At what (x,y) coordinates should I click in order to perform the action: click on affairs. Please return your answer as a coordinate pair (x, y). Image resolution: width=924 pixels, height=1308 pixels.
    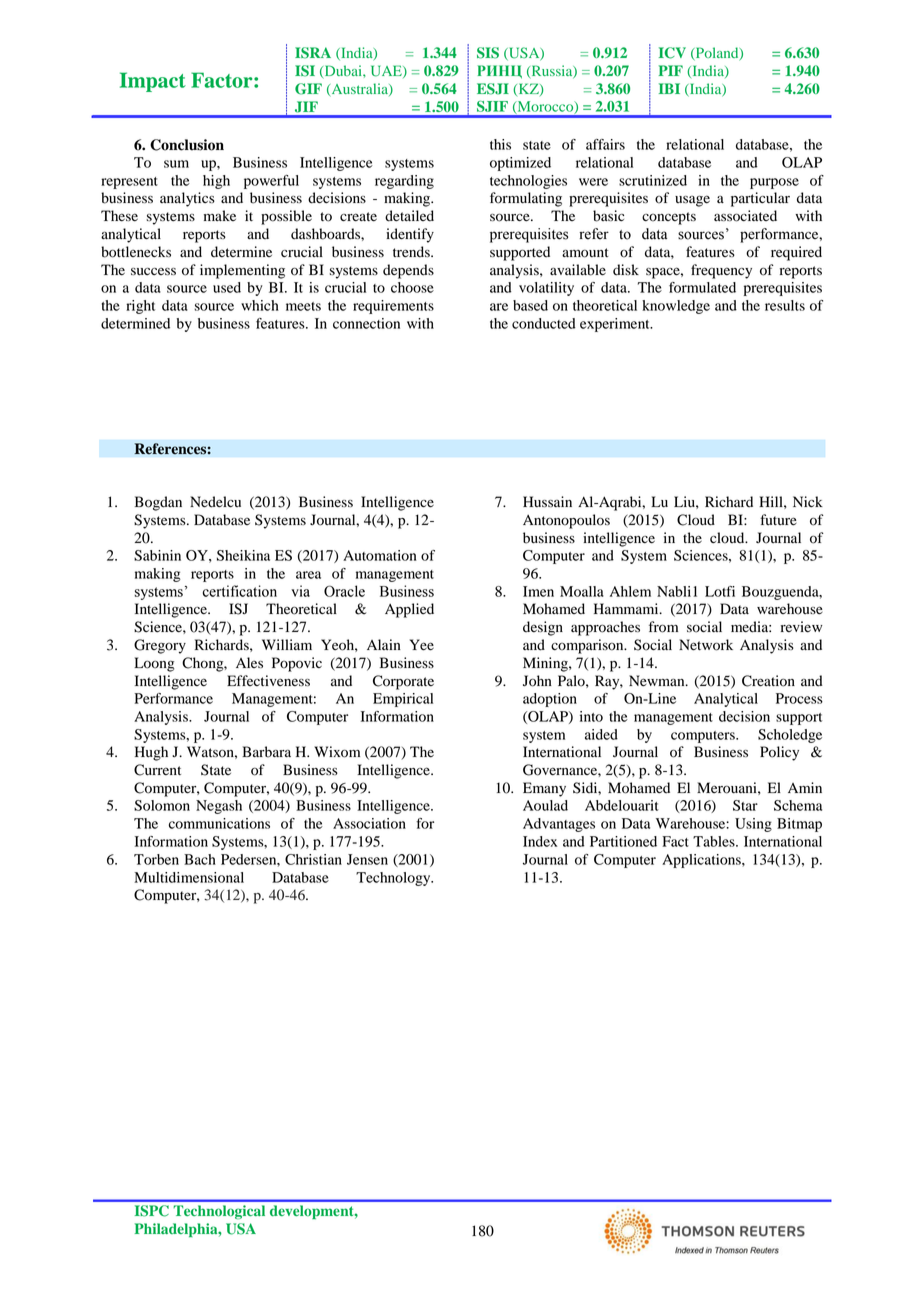
    Looking at the image, I should click on (605, 144).
